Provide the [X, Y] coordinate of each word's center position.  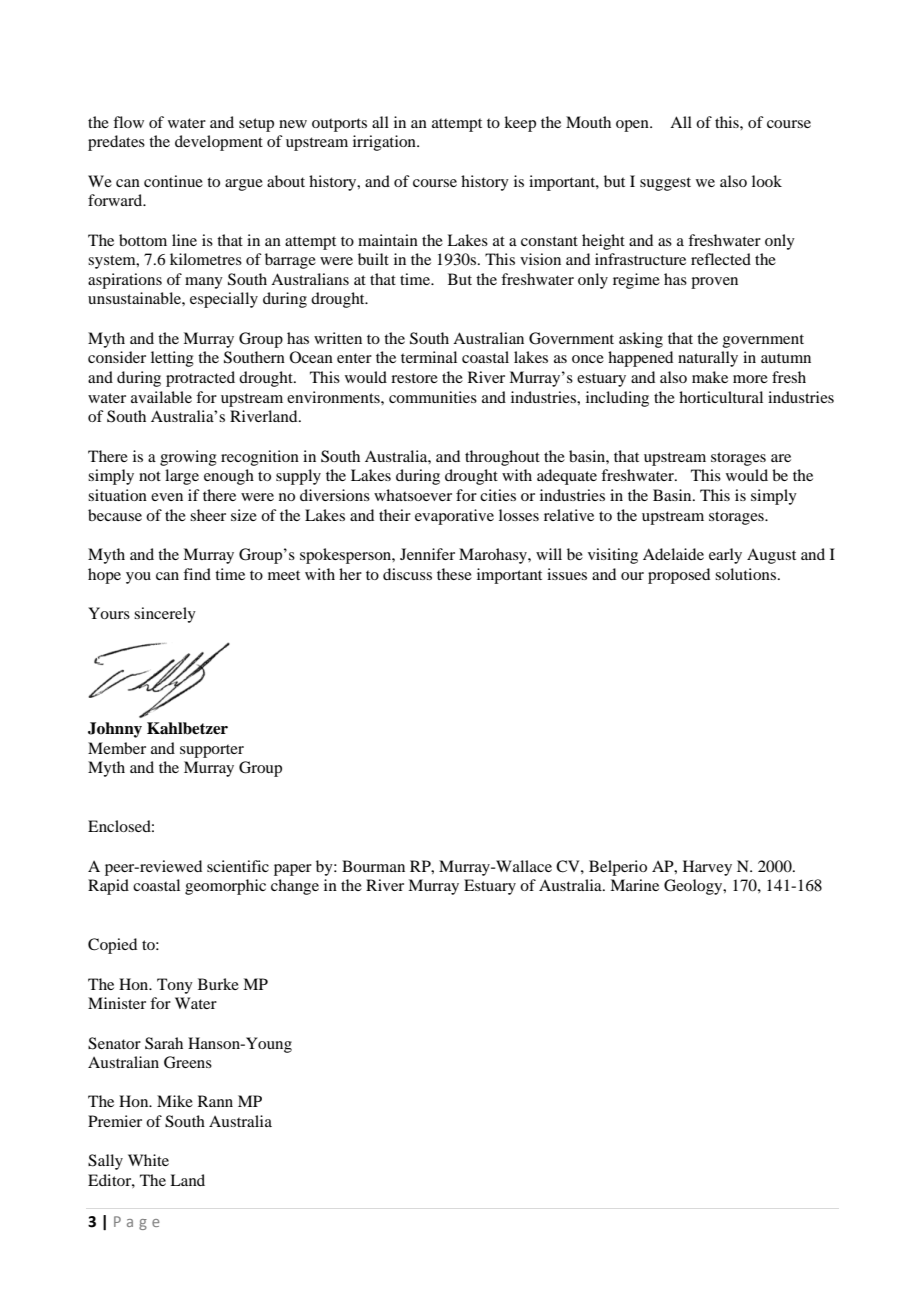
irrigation [385, 143]
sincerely [165, 615]
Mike [175, 1101]
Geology [694, 887]
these [454, 574]
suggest [665, 184]
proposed [679, 576]
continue [173, 181]
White [148, 1160]
